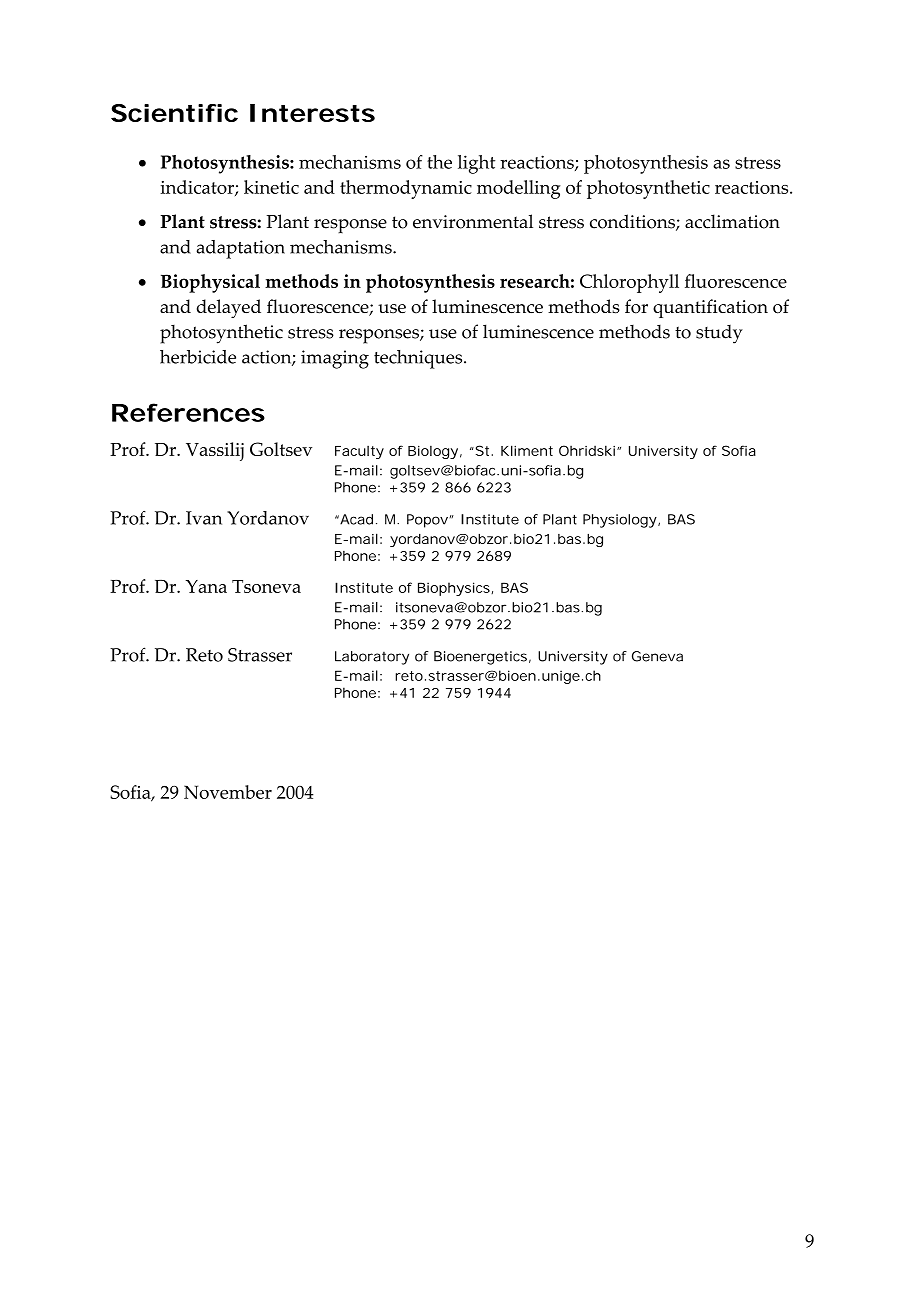 The image size is (924, 1308). I want to click on Scientific, so click(174, 113).
